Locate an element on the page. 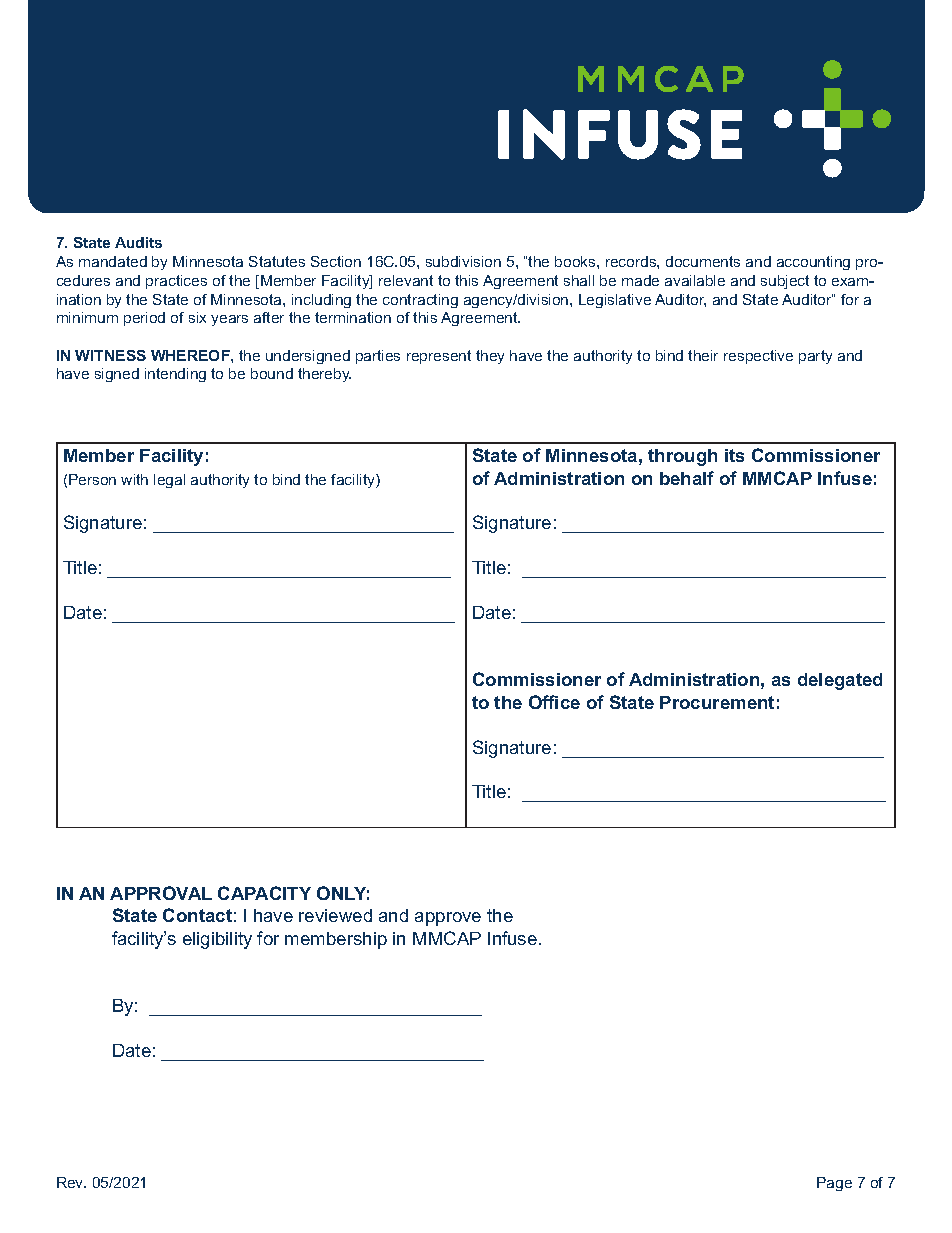 This image has height=1233, width=952. behalf is located at coordinates (687, 478).
